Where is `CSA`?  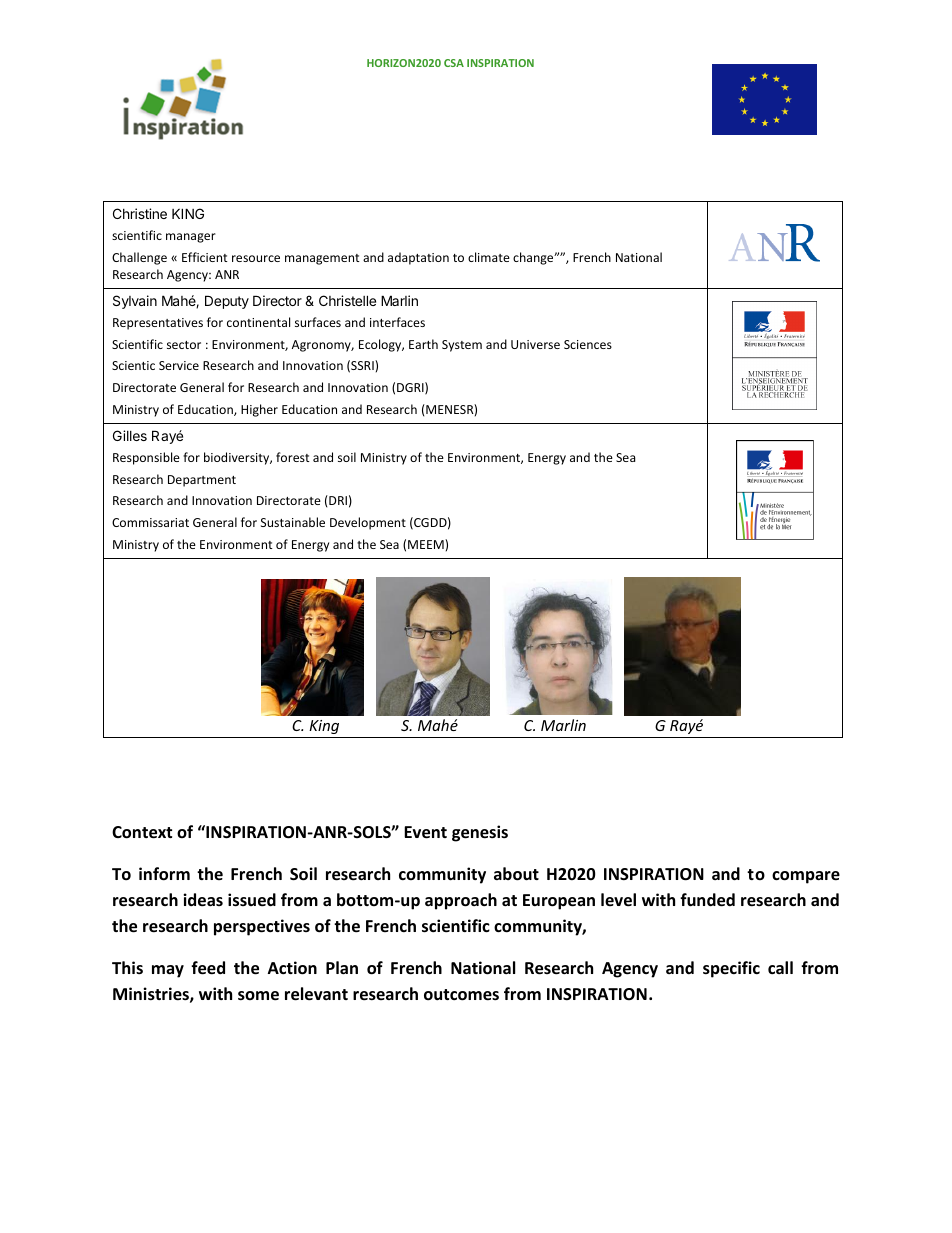
CSA is located at coordinates (454, 63).
